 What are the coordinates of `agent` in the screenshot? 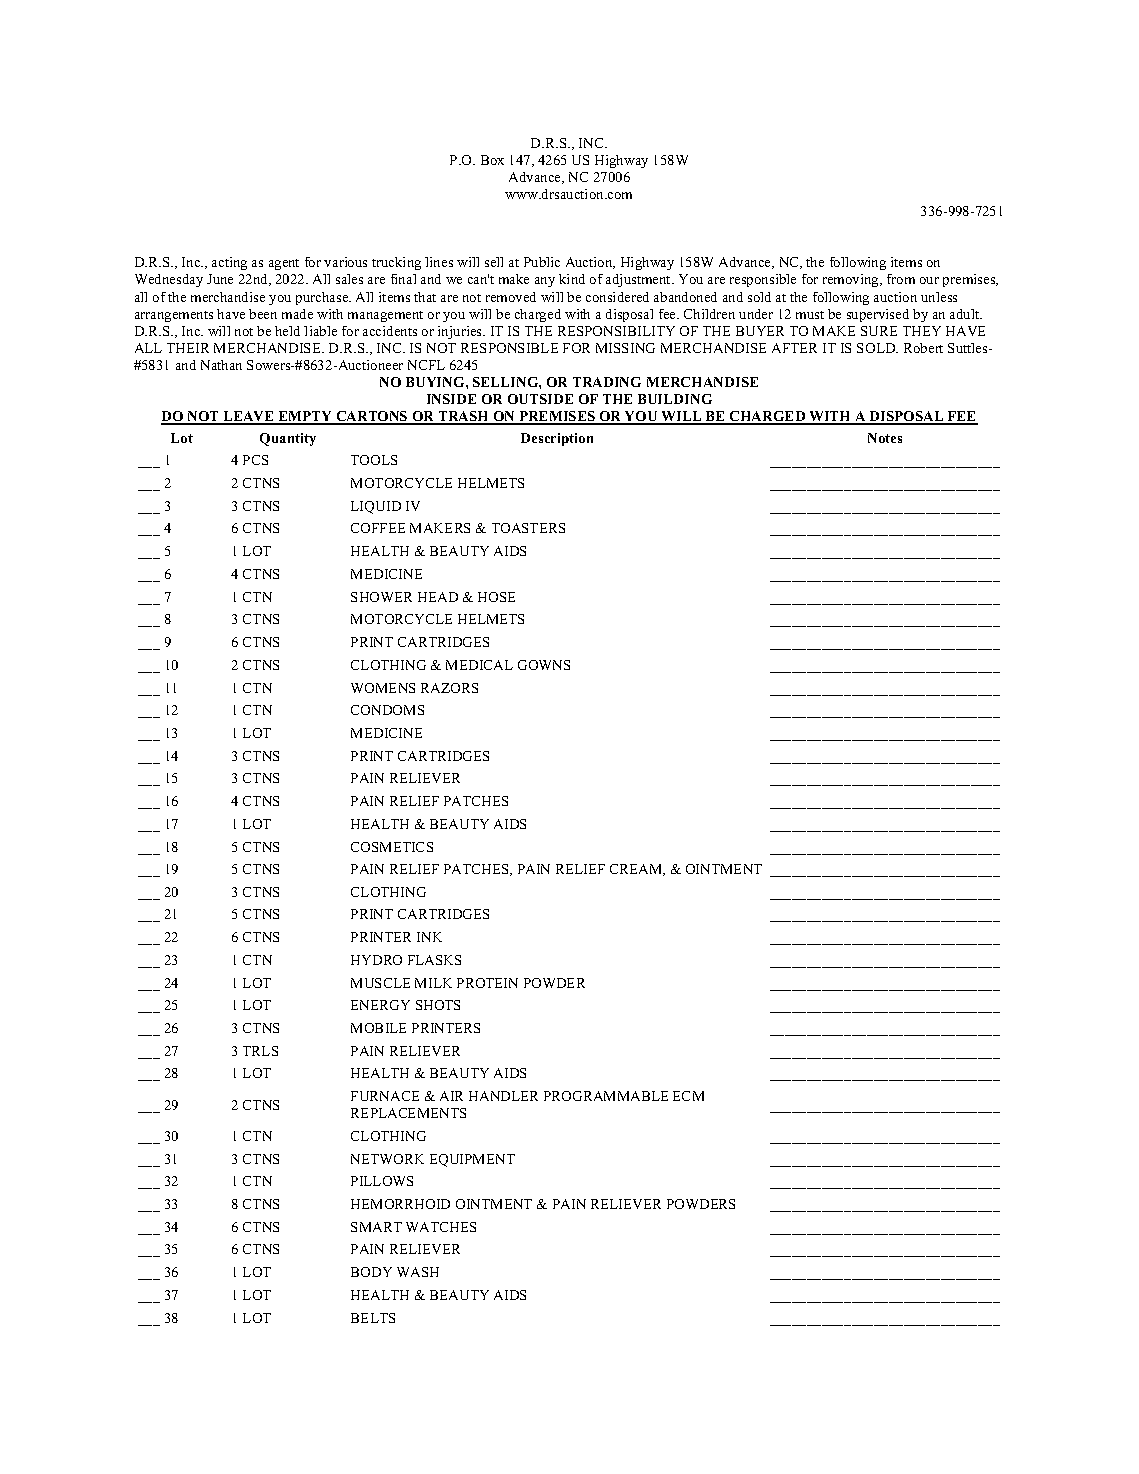 It's located at (284, 264).
